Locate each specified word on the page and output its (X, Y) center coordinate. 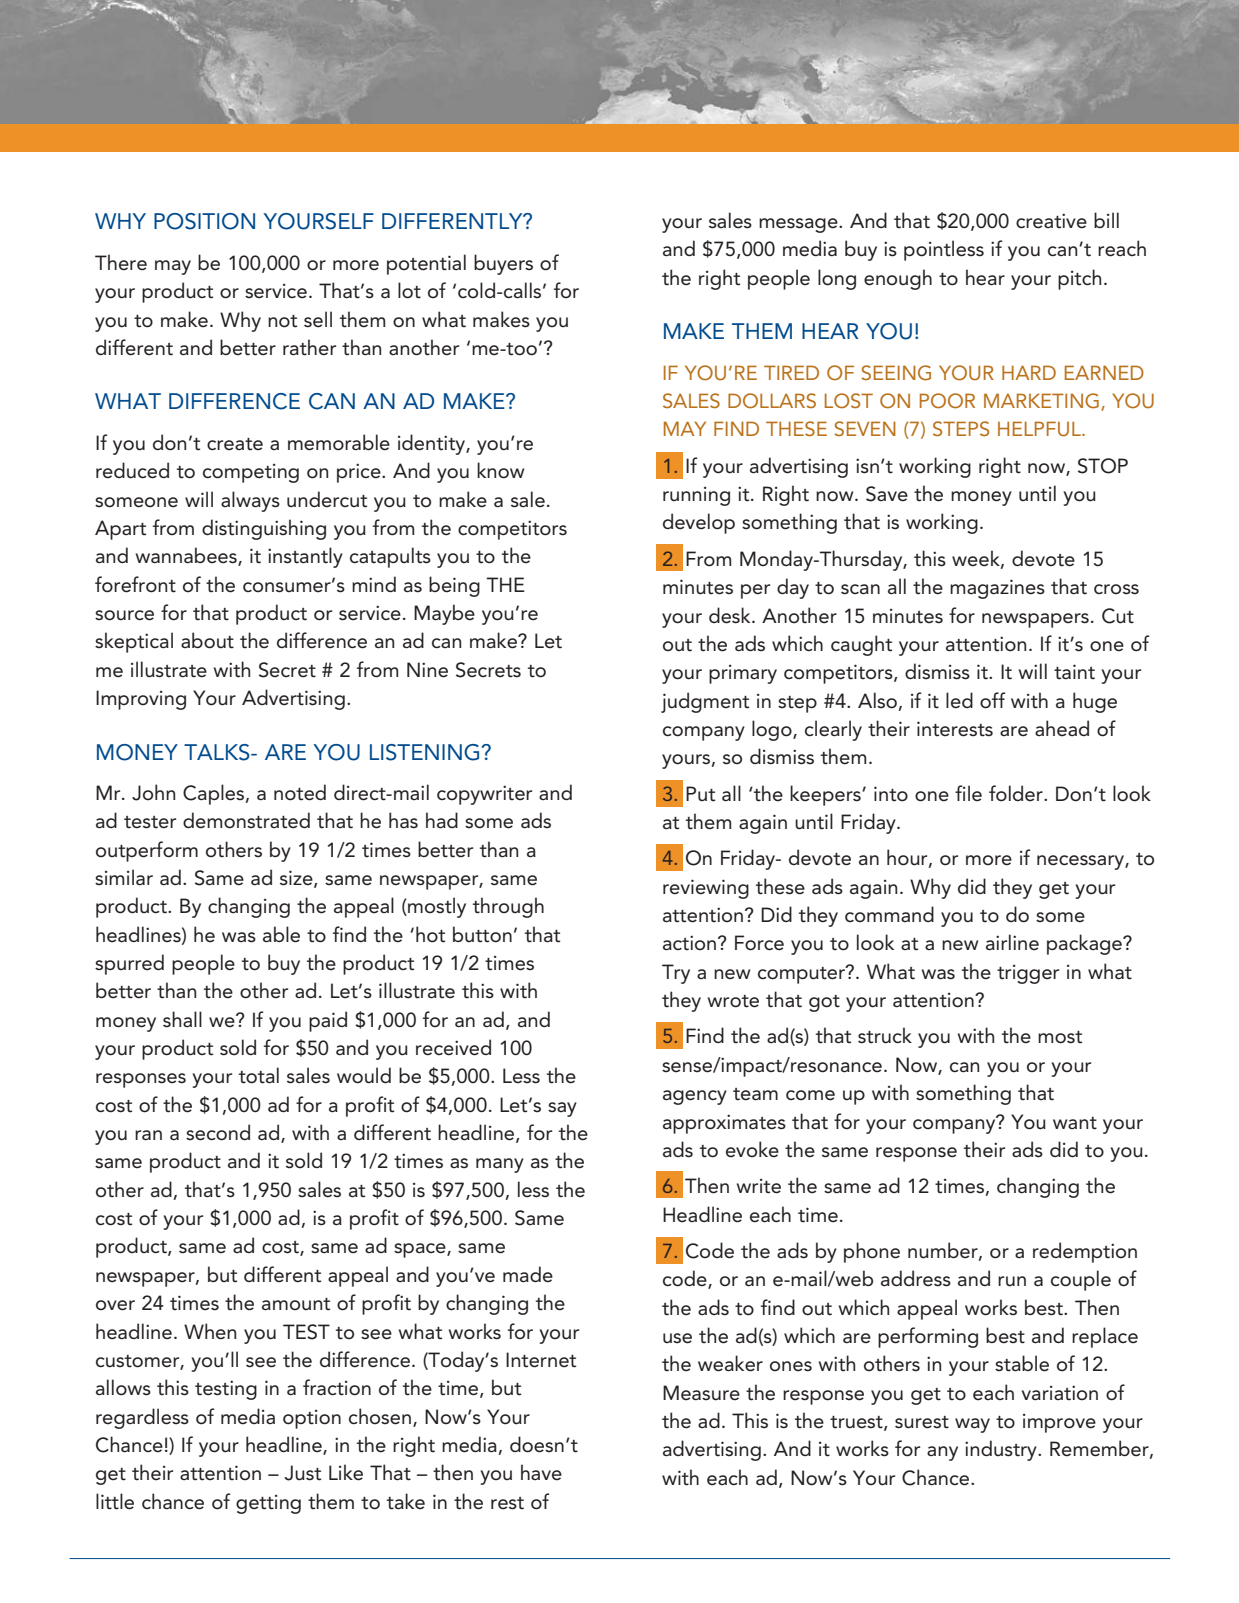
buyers (503, 264)
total (259, 1075)
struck (885, 1035)
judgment (705, 702)
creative (1051, 221)
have (541, 1472)
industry (1002, 1450)
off (992, 700)
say (562, 1109)
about (207, 640)
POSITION (204, 221)
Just (302, 1473)
